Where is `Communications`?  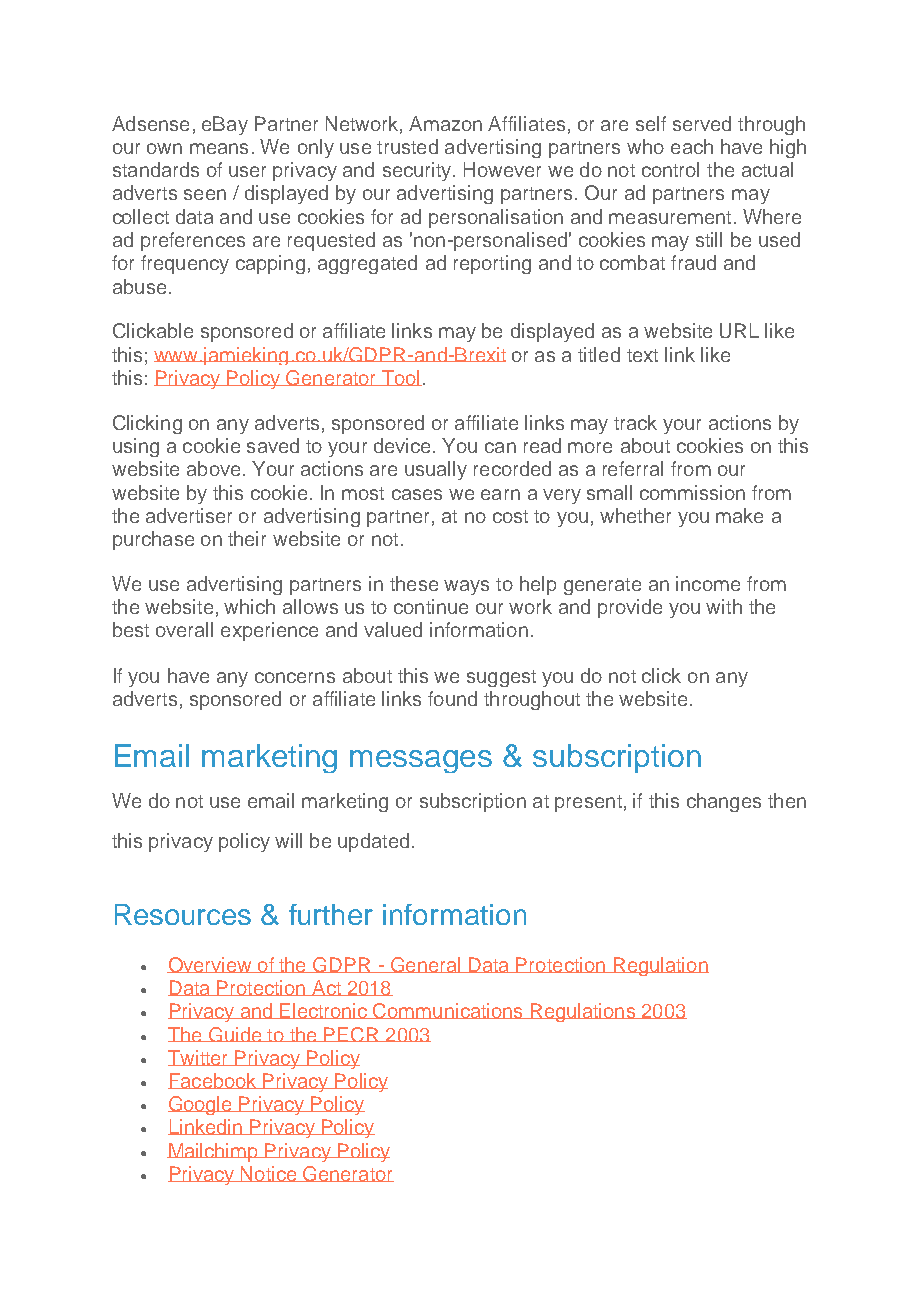
Communications is located at coordinates (448, 1011).
